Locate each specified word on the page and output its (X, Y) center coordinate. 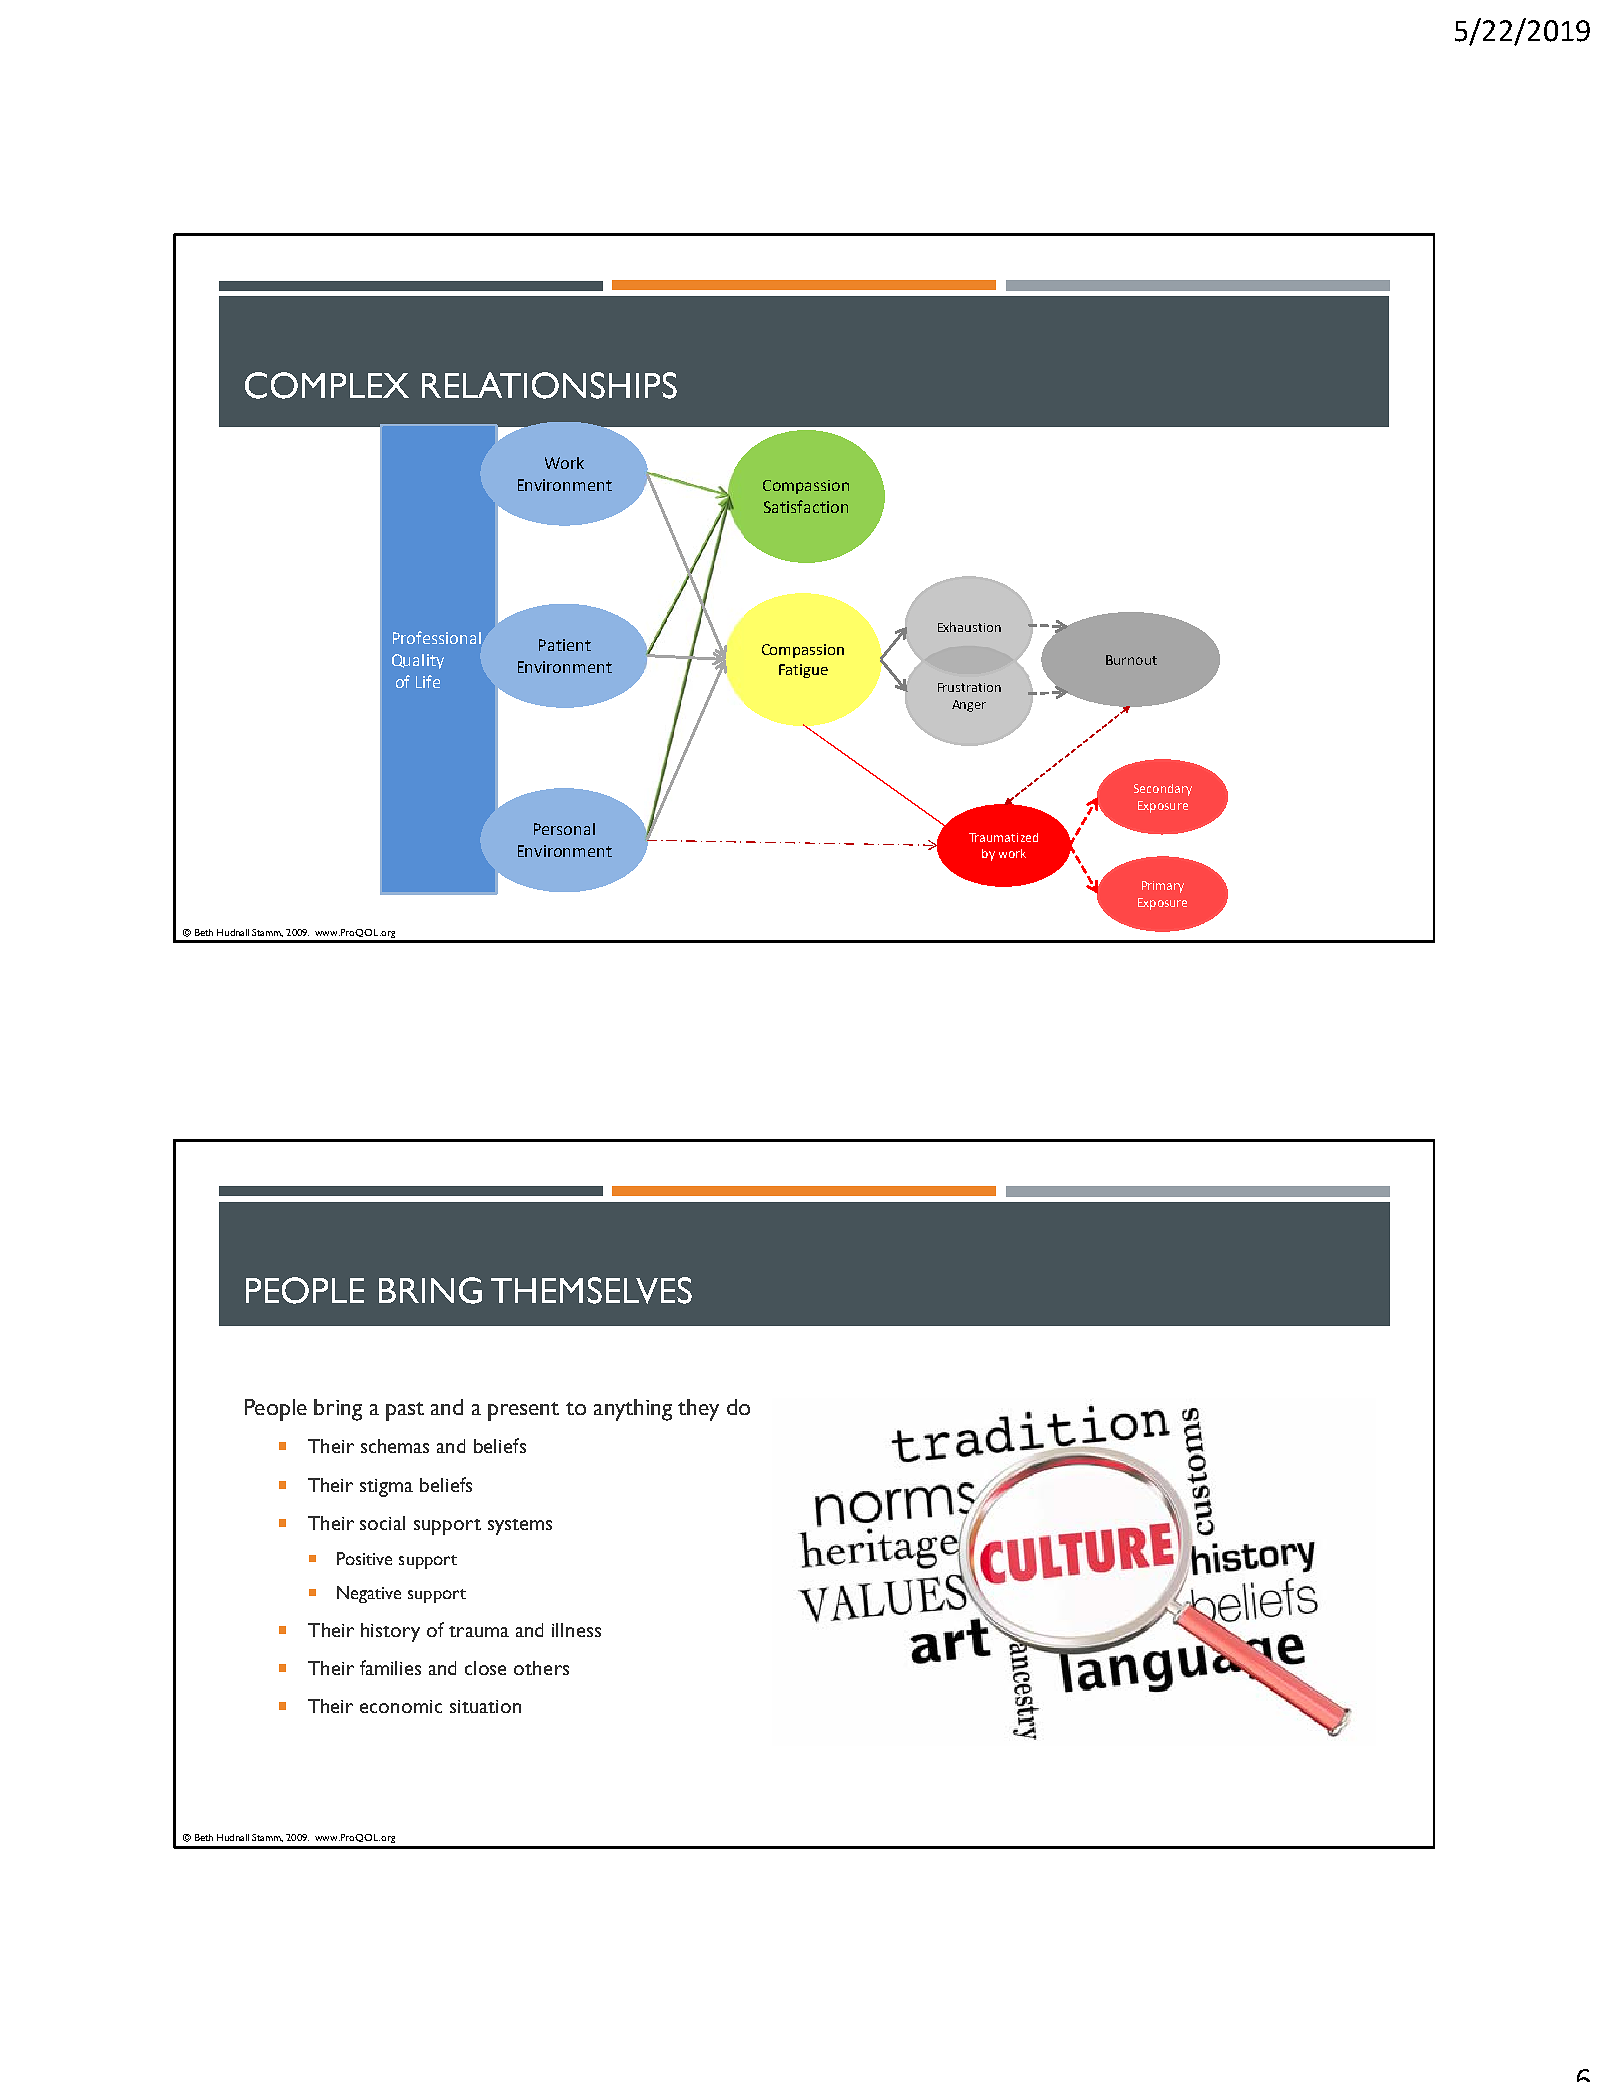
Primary (1163, 887)
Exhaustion (969, 627)
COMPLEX (327, 385)
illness (576, 1630)
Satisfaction (806, 506)
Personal (564, 829)
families (390, 1667)
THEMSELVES (591, 1290)
